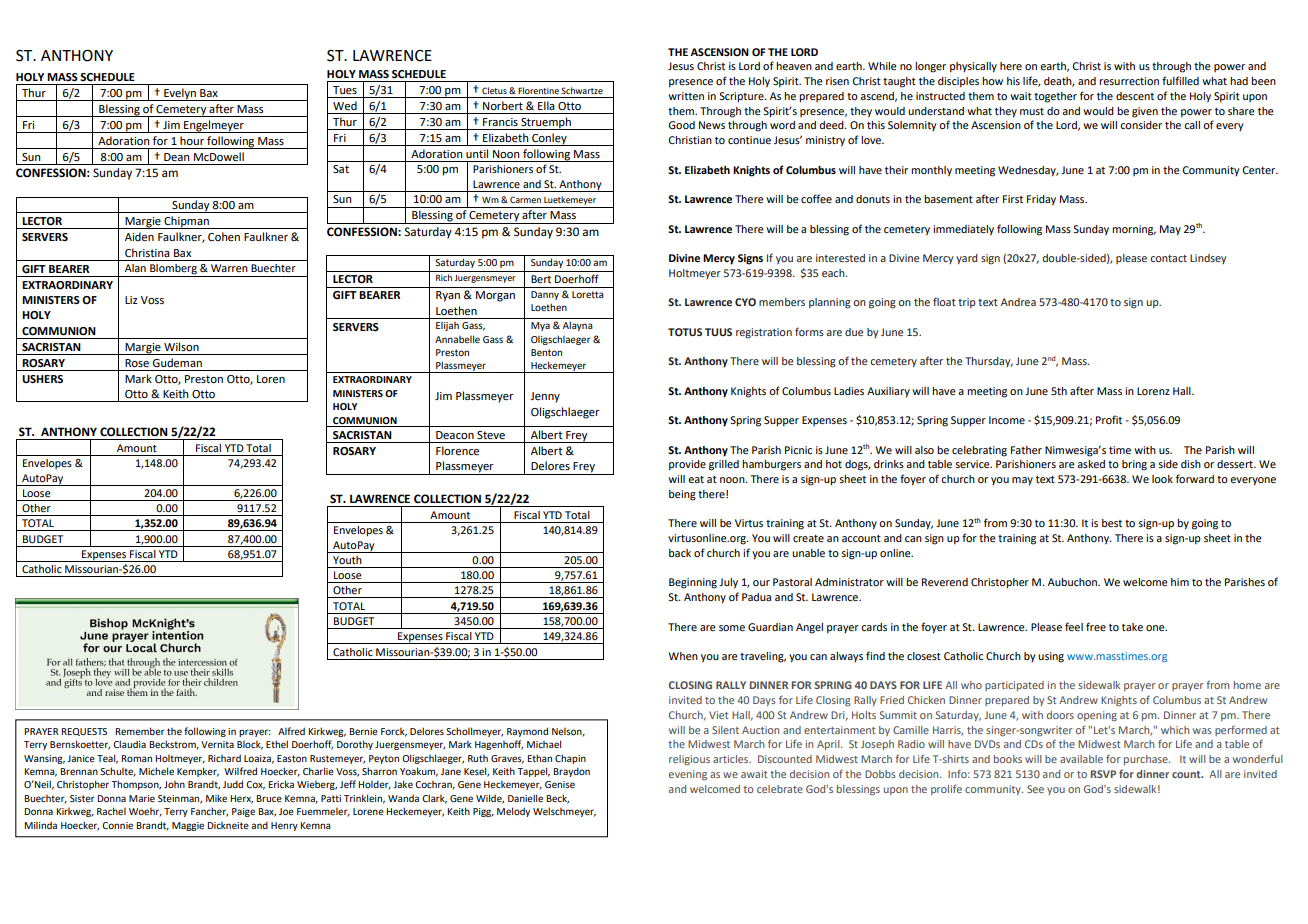  What do you see at coordinates (140, 731) in the page?
I see `Remember` at bounding box center [140, 731].
